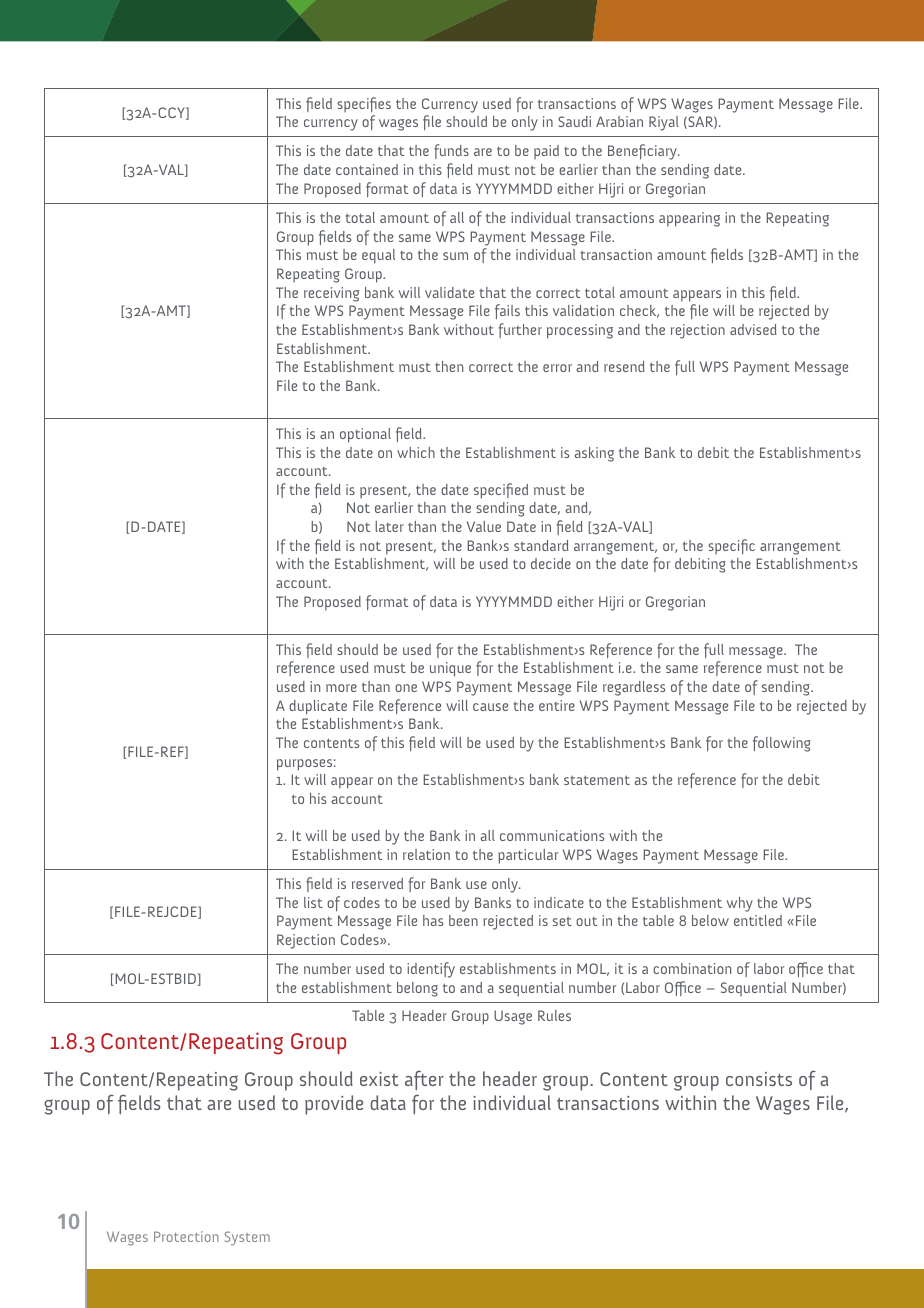  Describe the element at coordinates (731, 546) in the page. I see `specific` at that location.
